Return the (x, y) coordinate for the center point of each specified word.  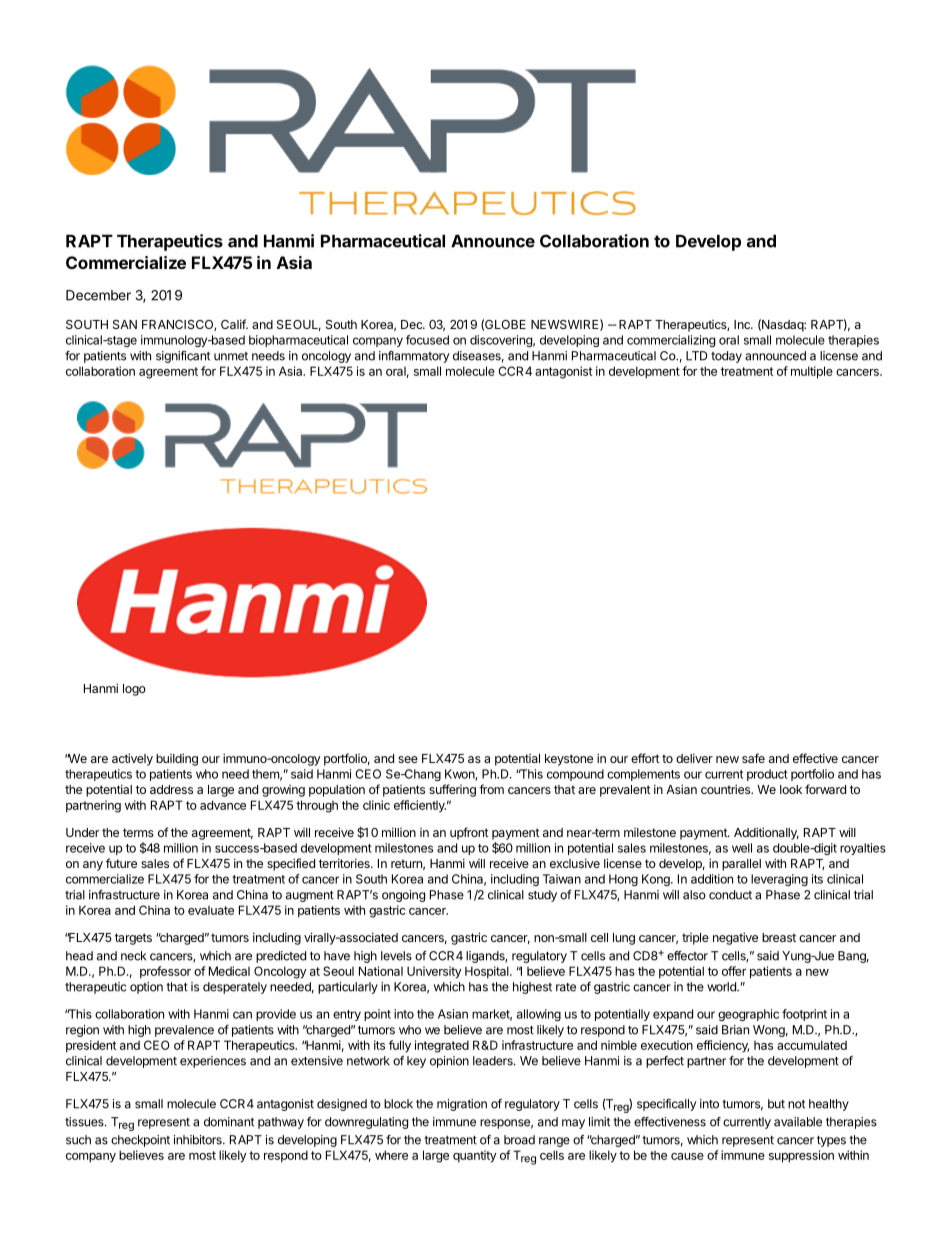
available (798, 1122)
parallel (741, 865)
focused (427, 340)
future (121, 863)
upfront (469, 833)
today (726, 357)
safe (753, 758)
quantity (475, 1156)
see (408, 759)
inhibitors (199, 1140)
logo (134, 690)
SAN (125, 324)
